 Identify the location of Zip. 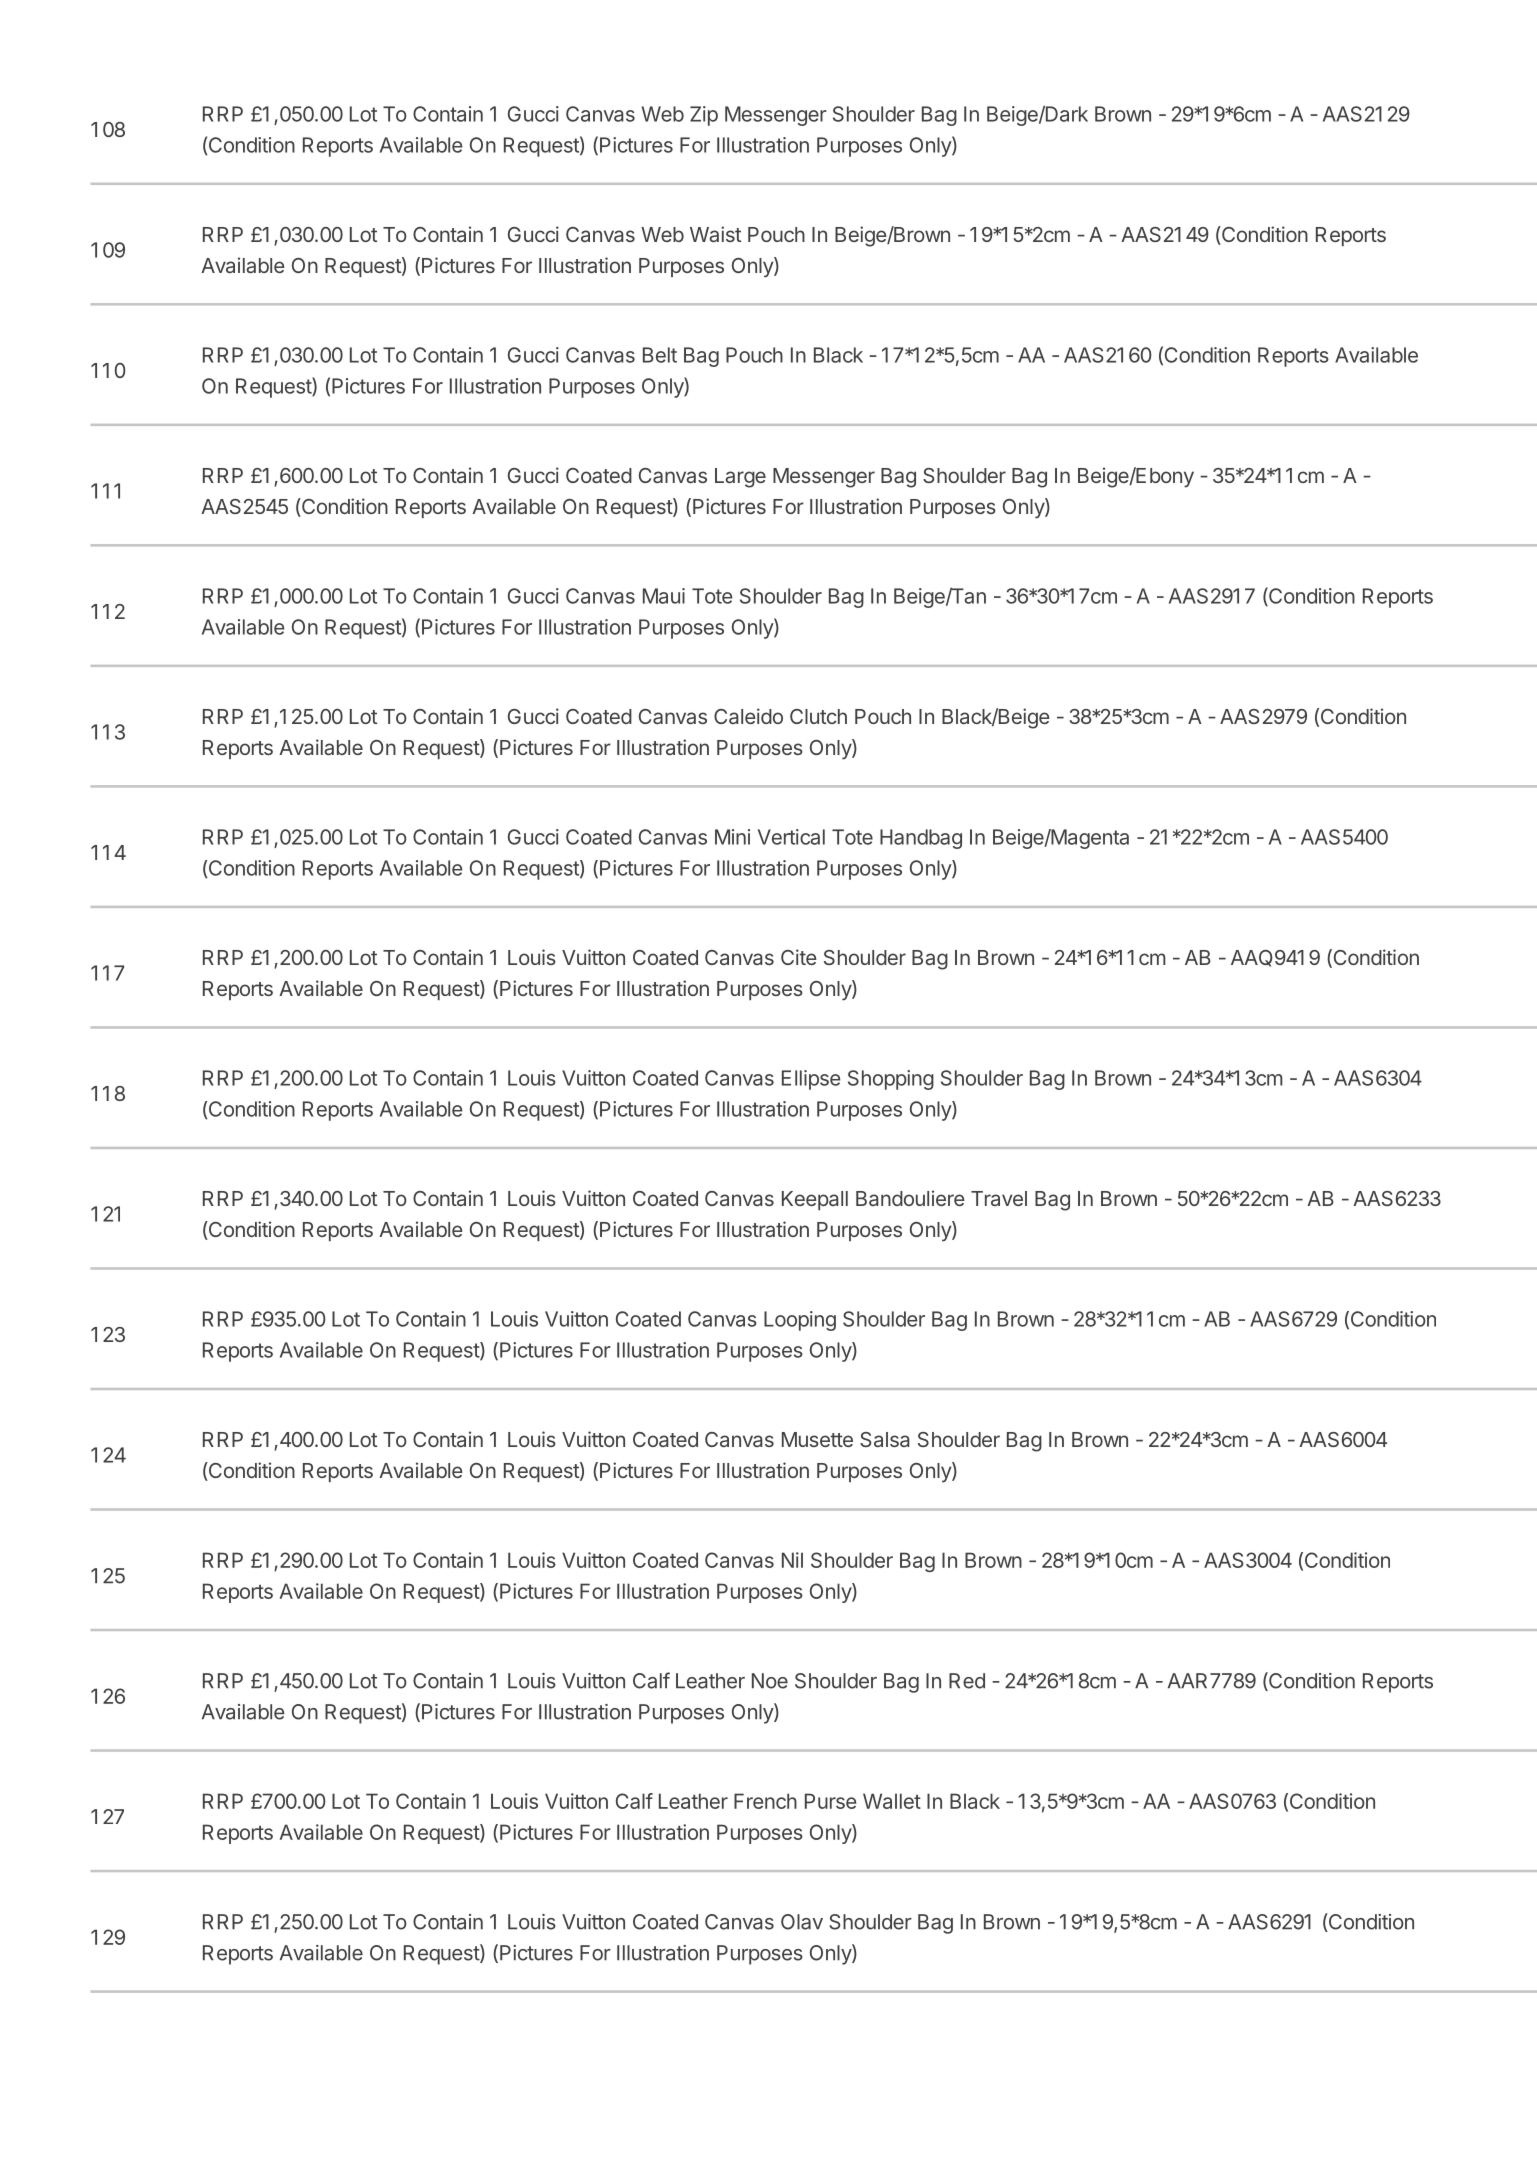
(704, 116).
